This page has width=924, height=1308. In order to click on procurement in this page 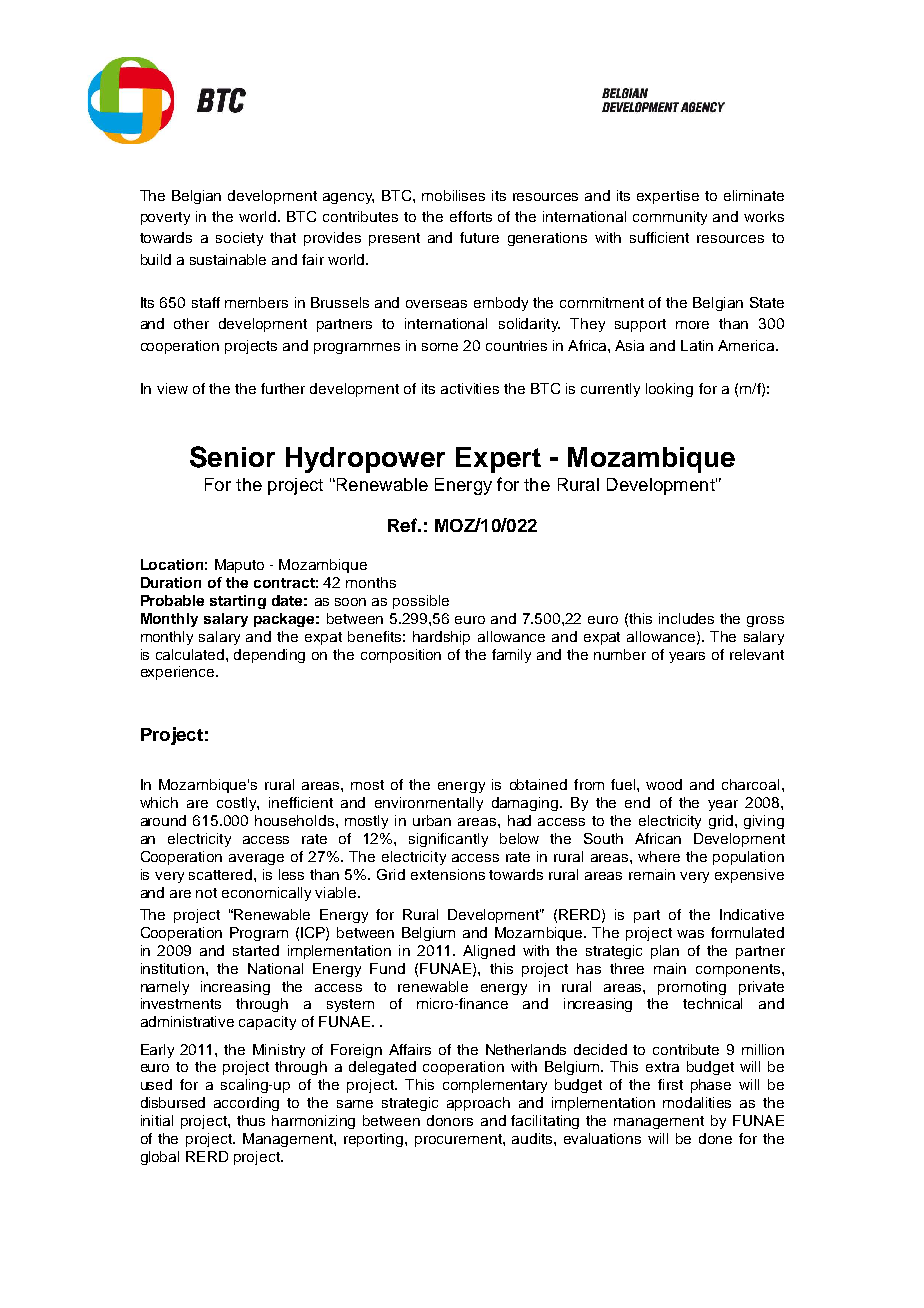, I will do `click(459, 1140)`.
